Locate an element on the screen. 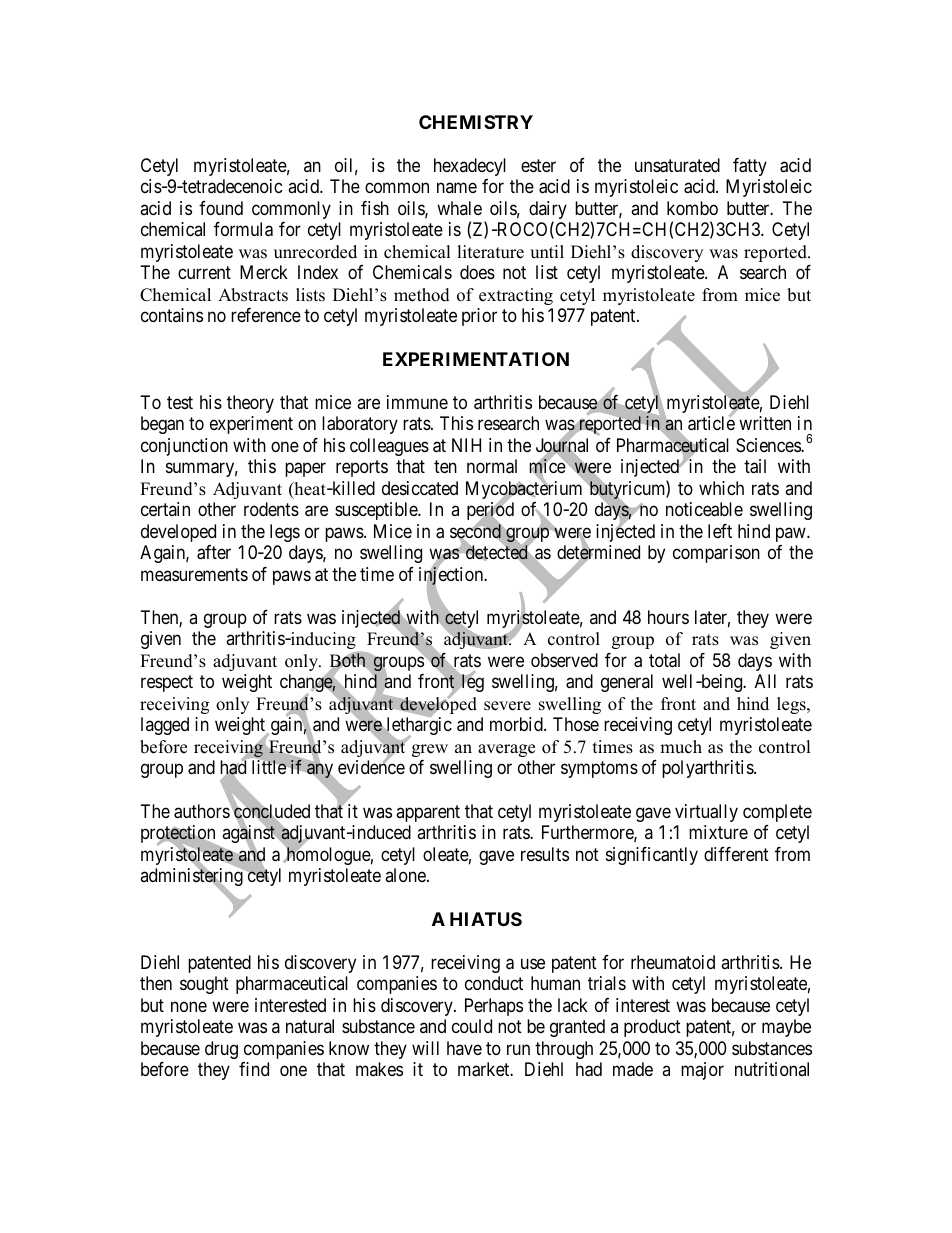 The width and height of the screenshot is (952, 1233). have is located at coordinates (464, 1048).
